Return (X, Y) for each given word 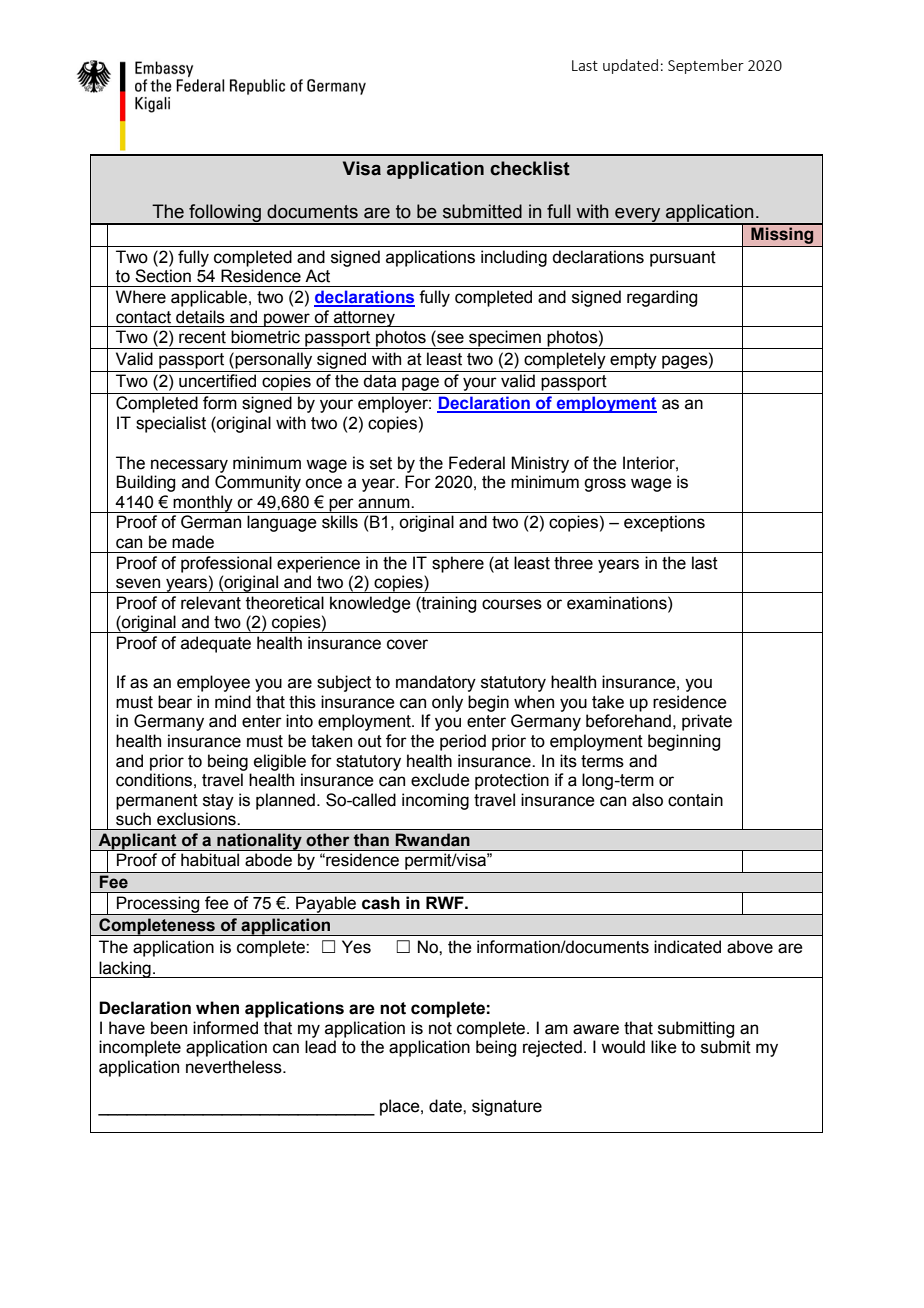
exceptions (664, 523)
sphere (458, 564)
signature (507, 1107)
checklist (530, 168)
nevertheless (235, 1067)
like (664, 1047)
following (225, 214)
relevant (211, 603)
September (706, 66)
